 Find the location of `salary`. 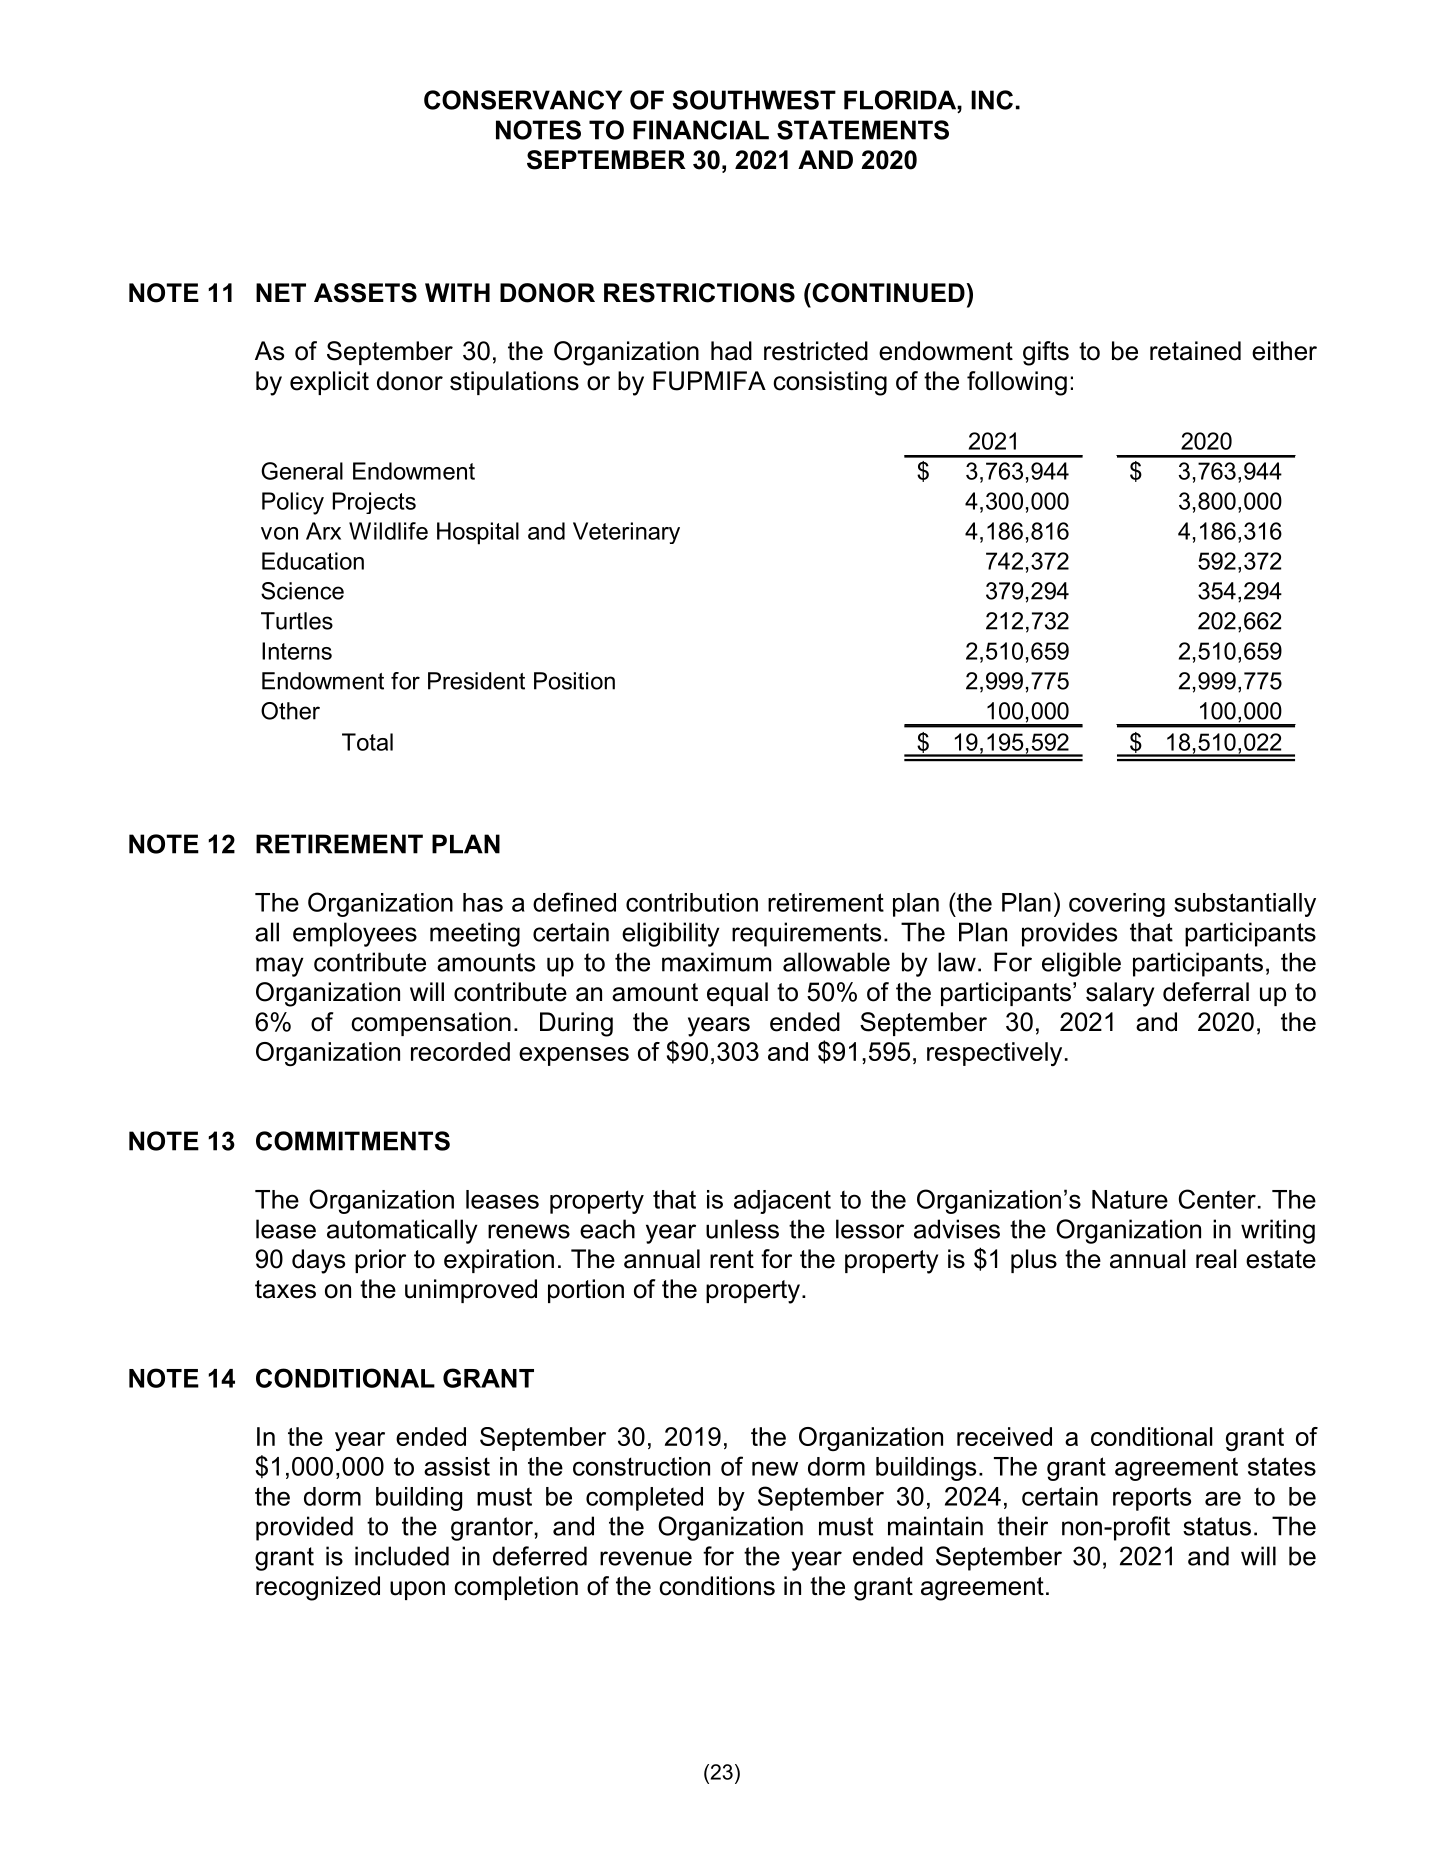

salary is located at coordinates (1120, 994).
